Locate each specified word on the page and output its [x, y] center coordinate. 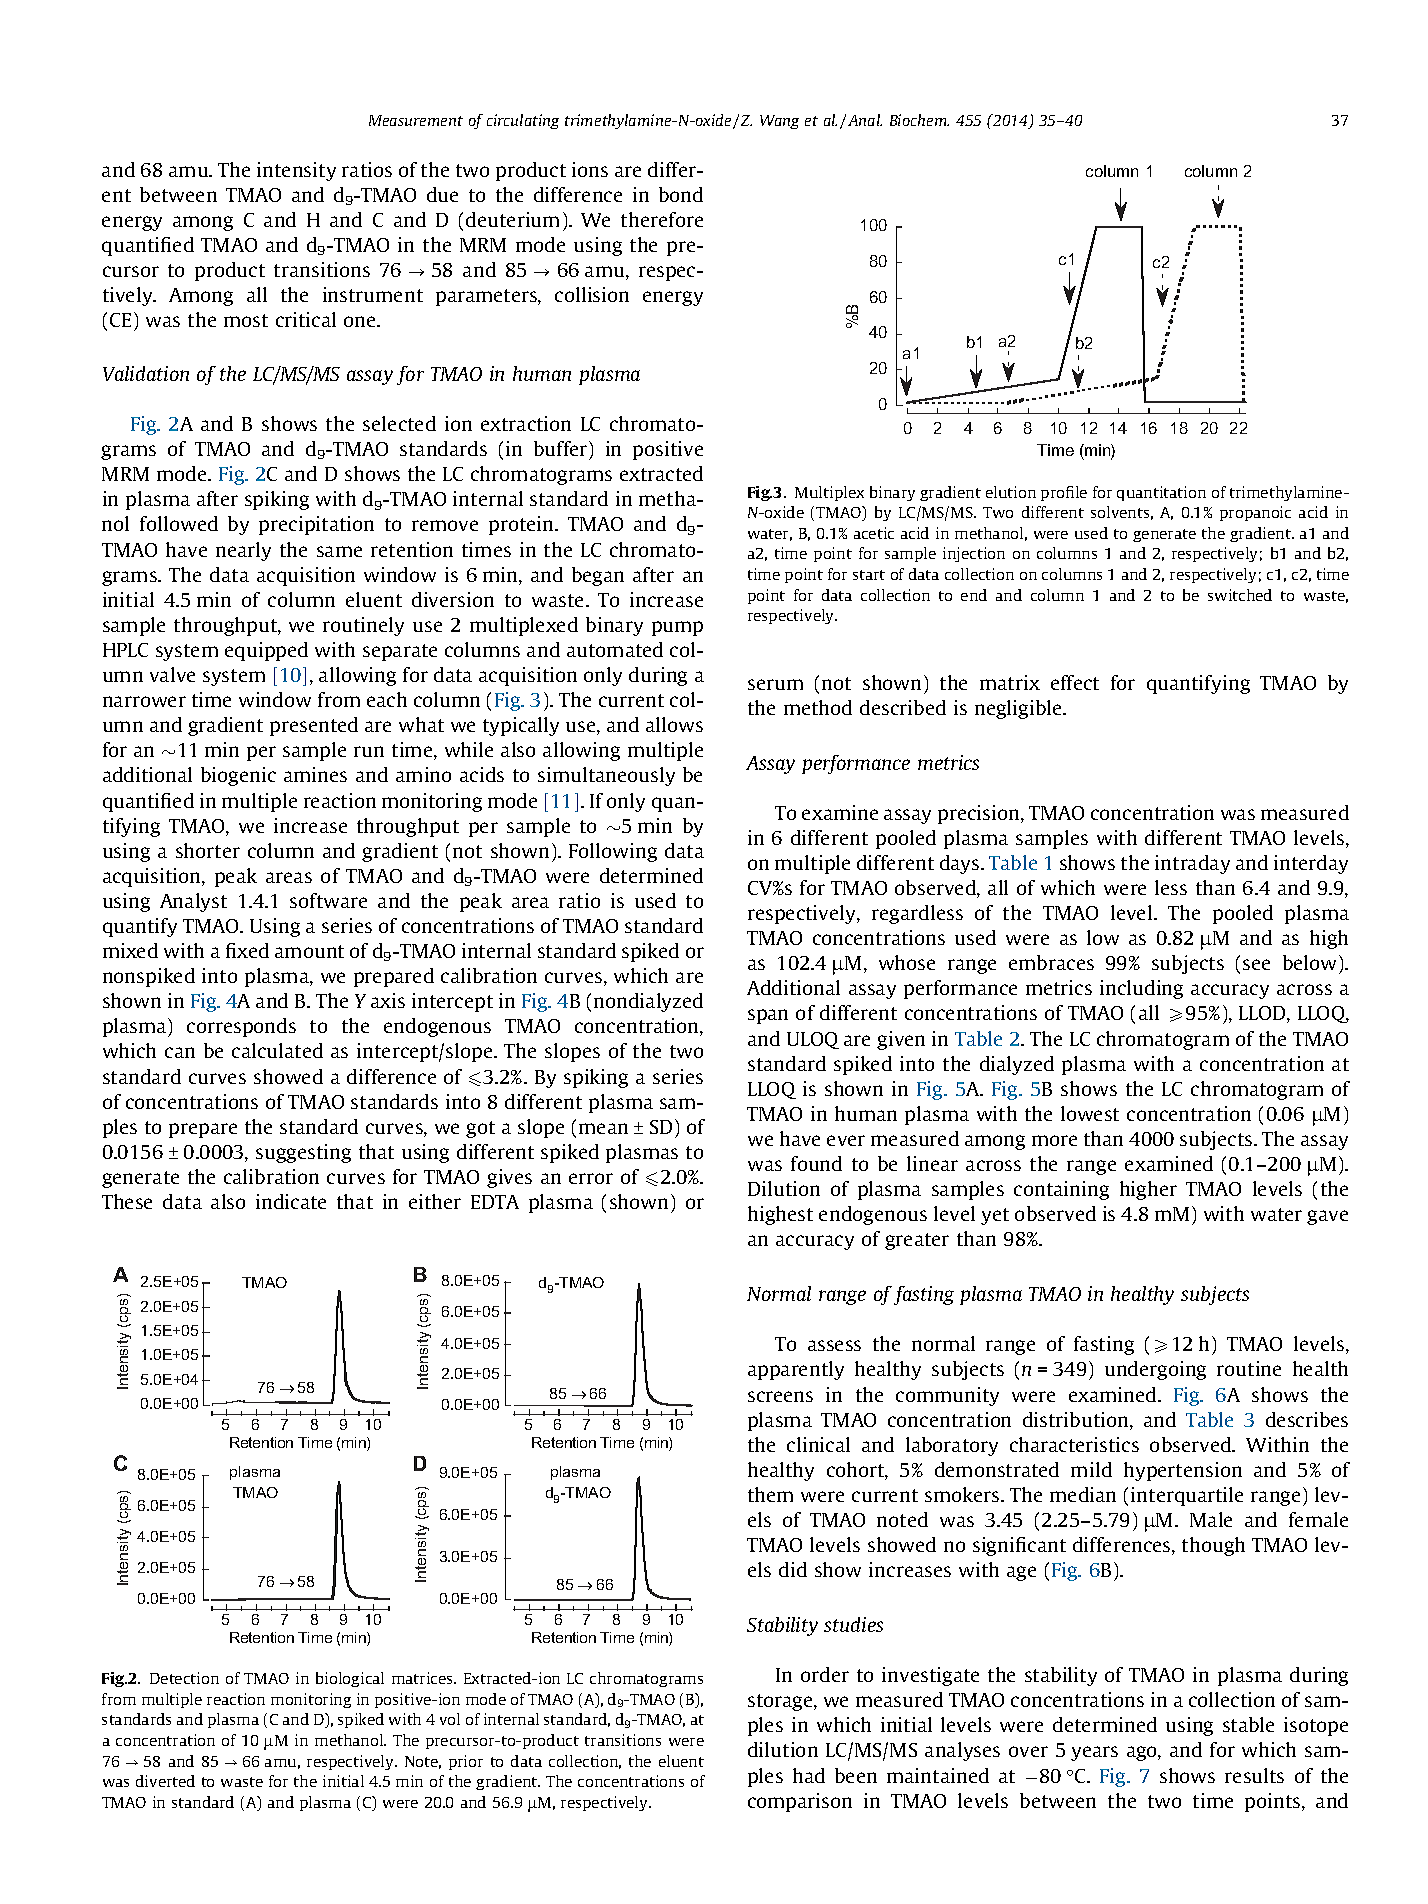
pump [677, 628]
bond [681, 194]
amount [309, 951]
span [768, 1016]
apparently [796, 1370]
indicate [291, 1201]
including [1141, 989]
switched [1240, 595]
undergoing [1155, 1370]
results [1254, 1775]
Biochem [919, 120]
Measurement [416, 120]
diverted [165, 1781]
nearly [243, 551]
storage [781, 1702]
